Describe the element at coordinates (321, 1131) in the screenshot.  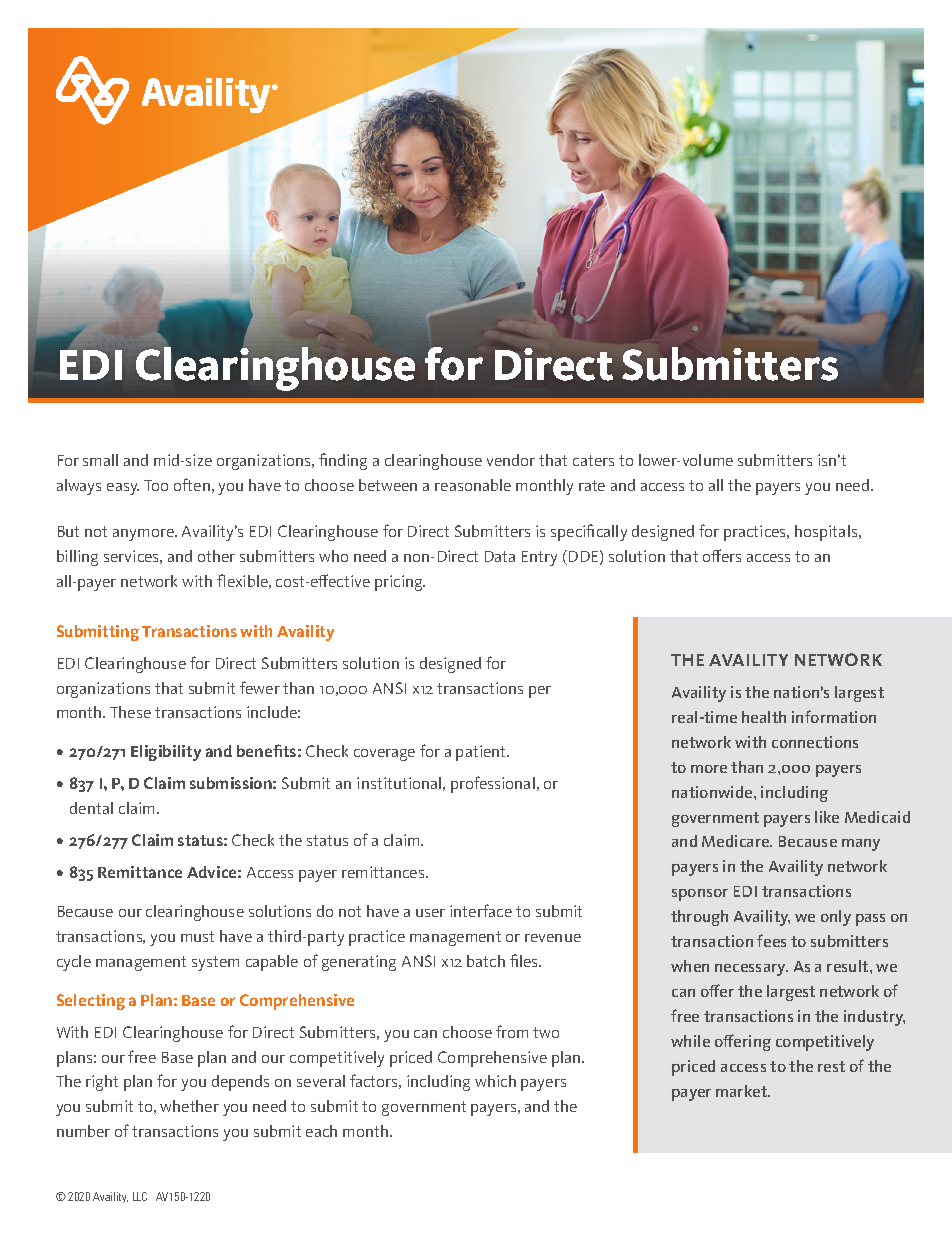
I see `each` at that location.
